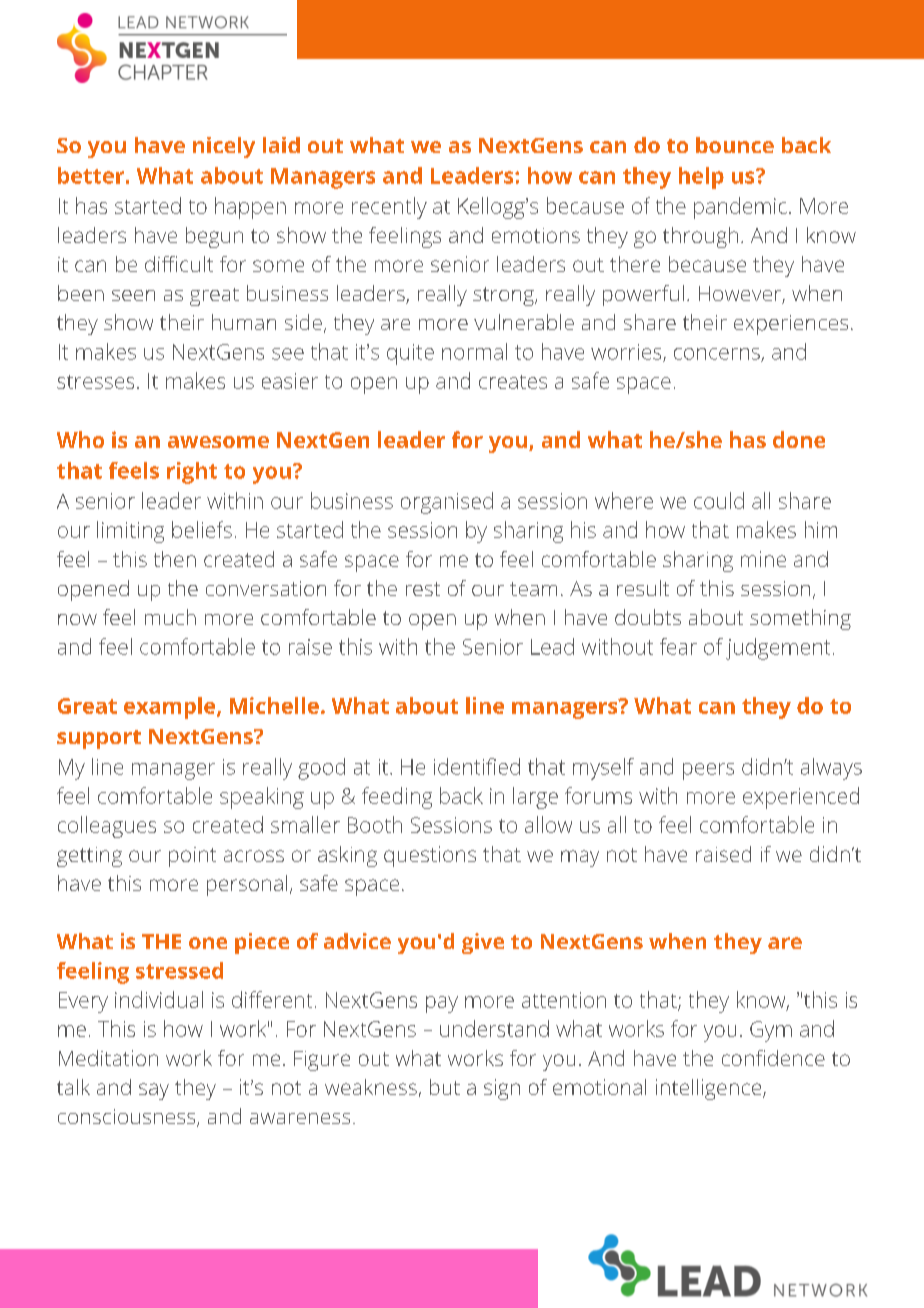  I want to click on rest, so click(423, 589).
